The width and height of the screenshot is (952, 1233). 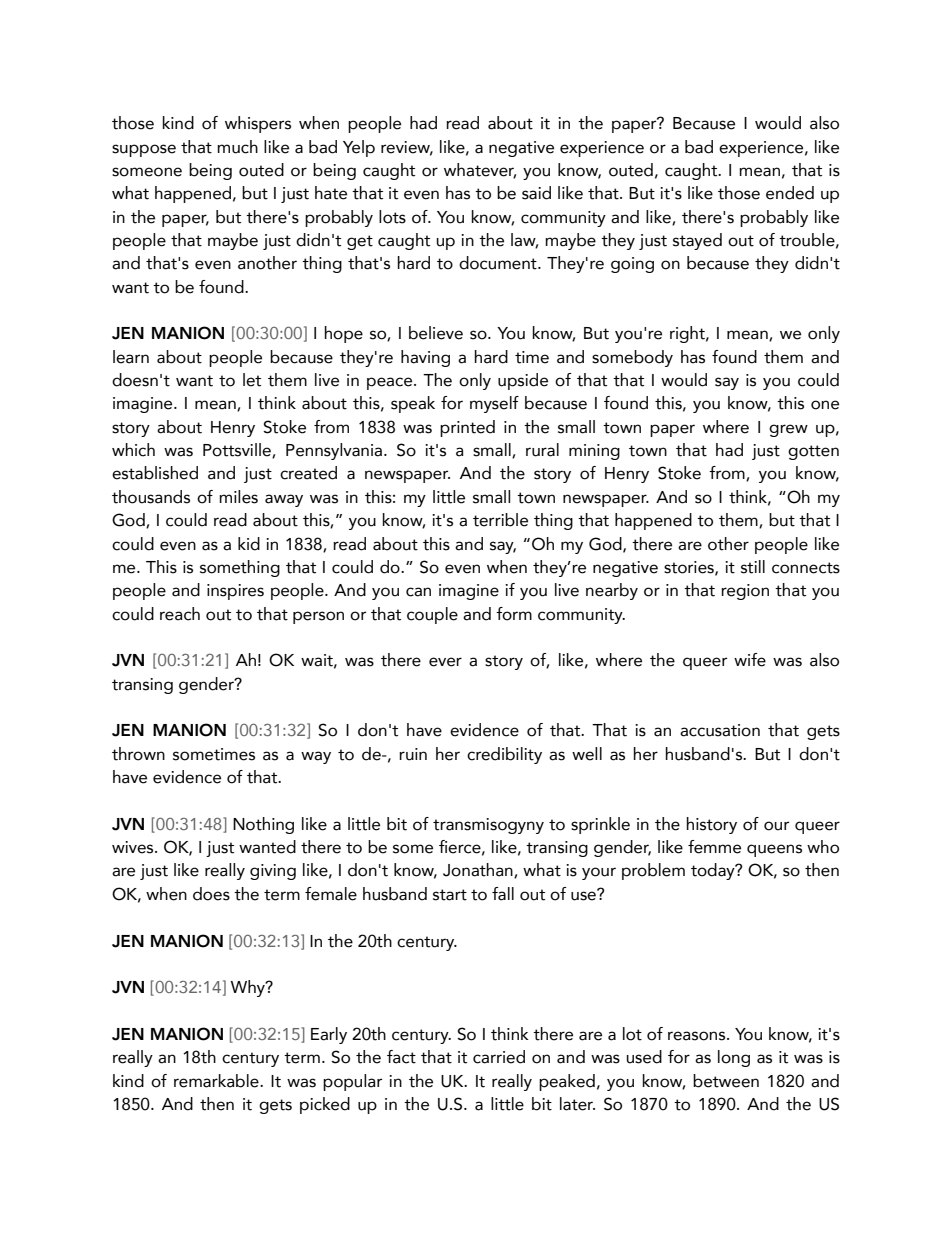 What do you see at coordinates (745, 592) in the screenshot?
I see `region` at bounding box center [745, 592].
